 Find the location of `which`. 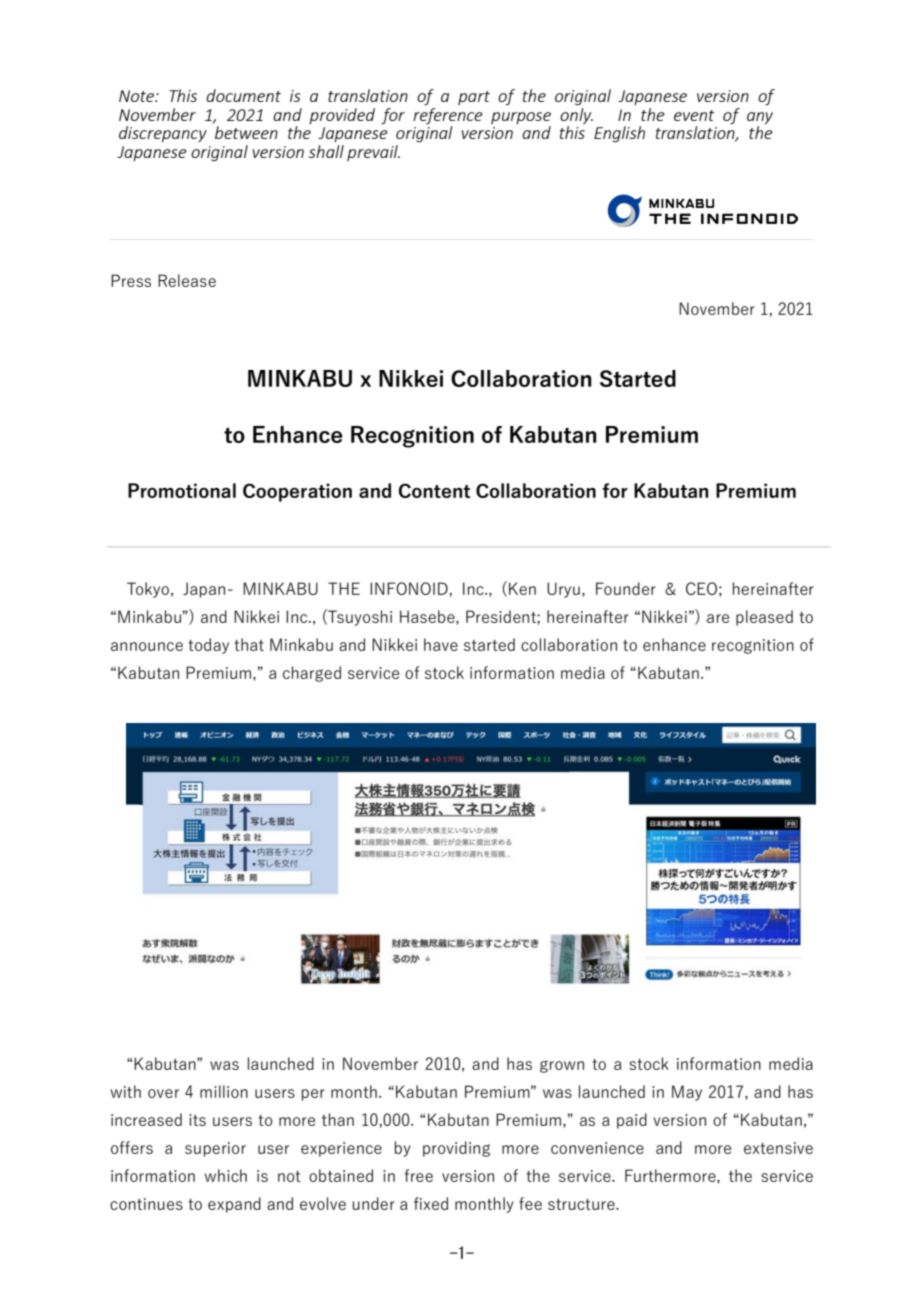

which is located at coordinates (225, 1175).
